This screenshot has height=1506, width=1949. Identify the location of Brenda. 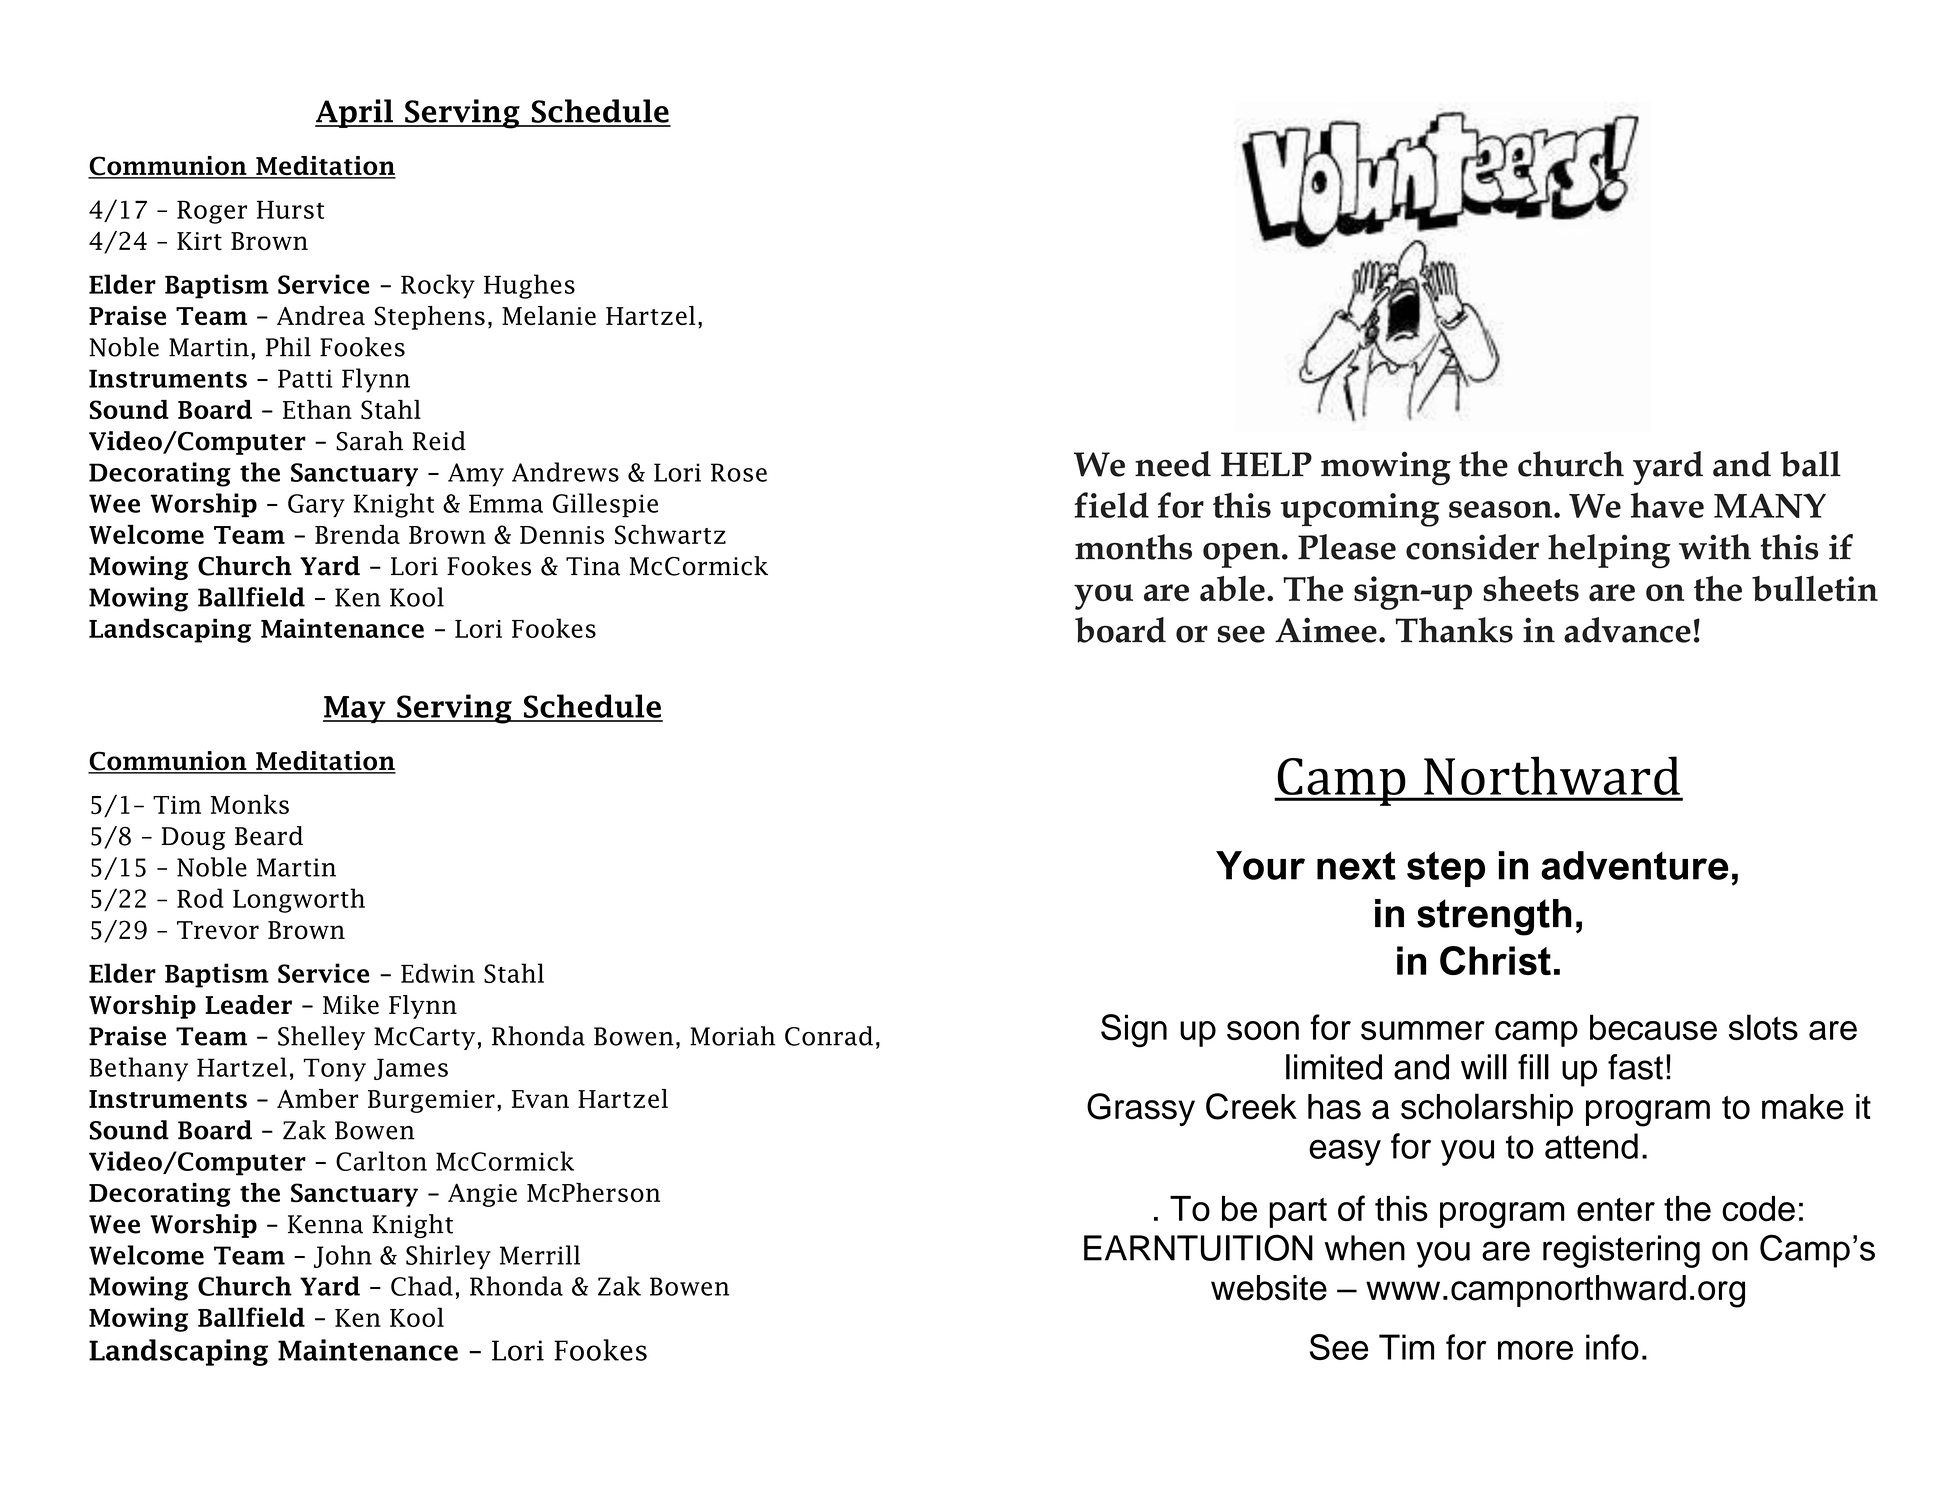
(357, 534).
